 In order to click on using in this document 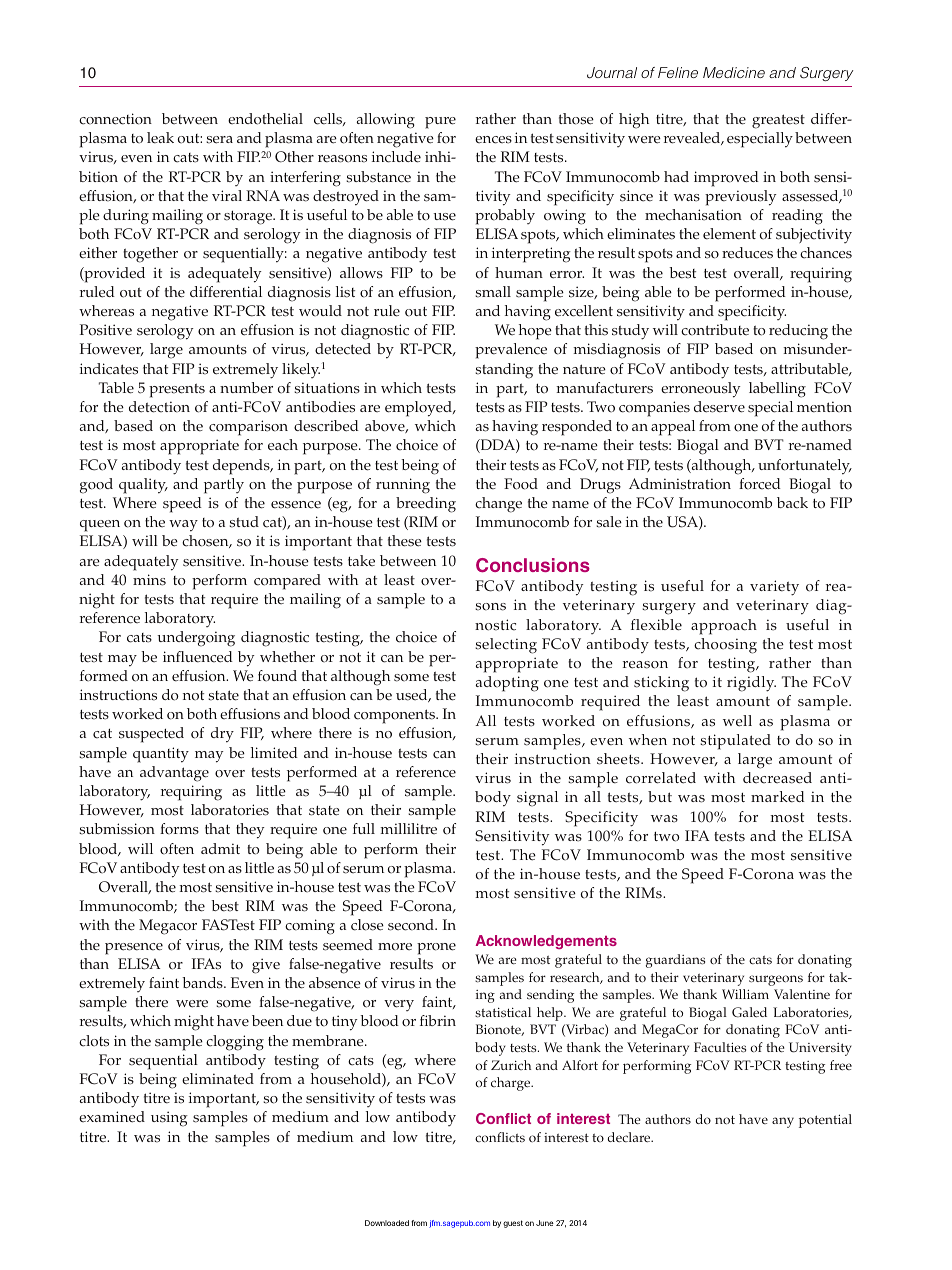, I will do `click(169, 1119)`.
